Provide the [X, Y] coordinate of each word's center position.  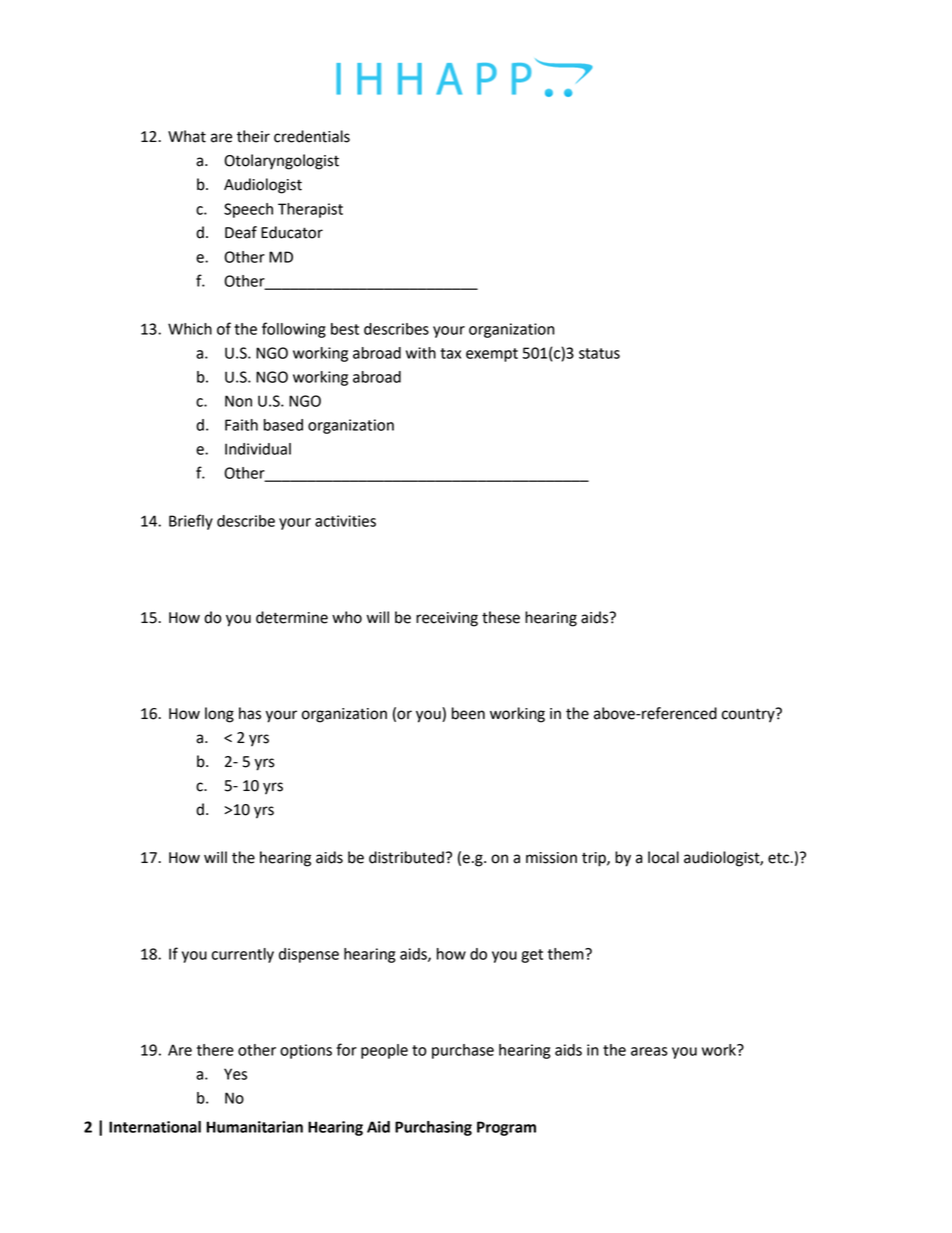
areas [649, 1051]
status [599, 353]
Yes [235, 1074]
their [253, 136]
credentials [312, 136]
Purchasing [433, 1128]
